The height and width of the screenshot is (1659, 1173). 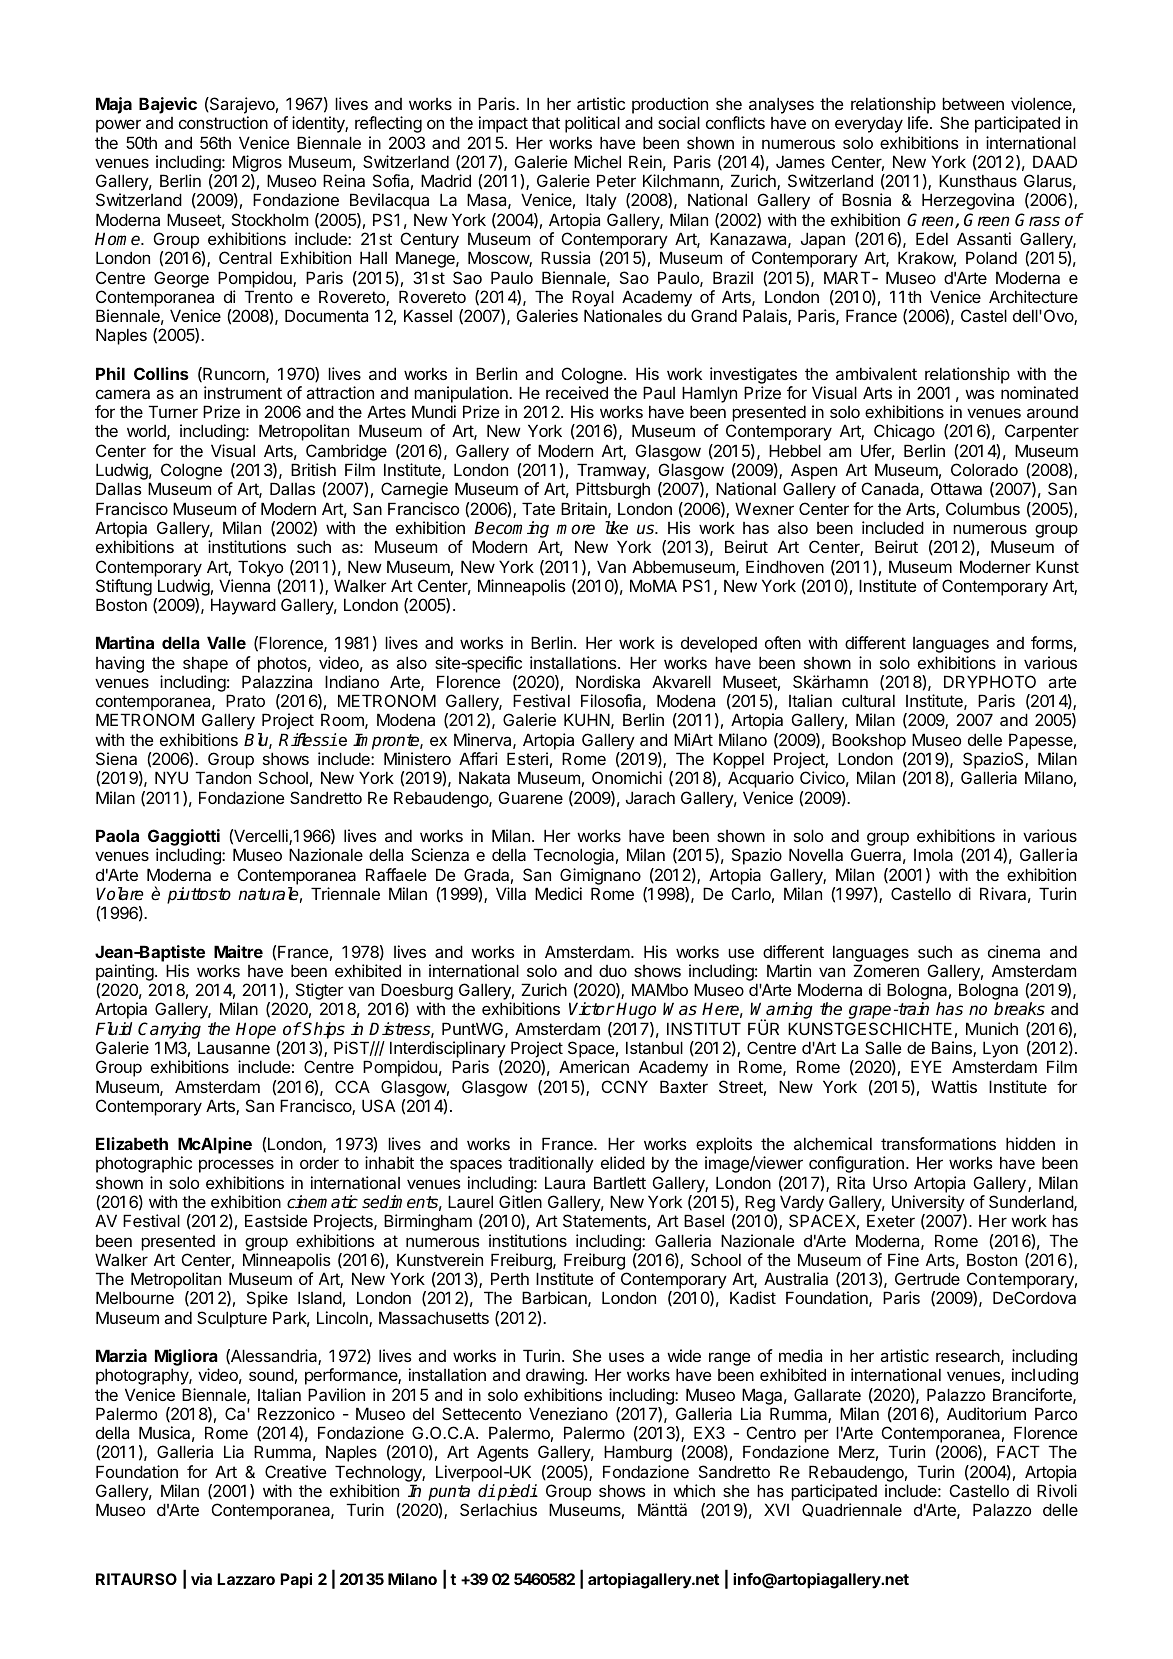 What do you see at coordinates (638, 1453) in the screenshot?
I see `Hamburg` at bounding box center [638, 1453].
